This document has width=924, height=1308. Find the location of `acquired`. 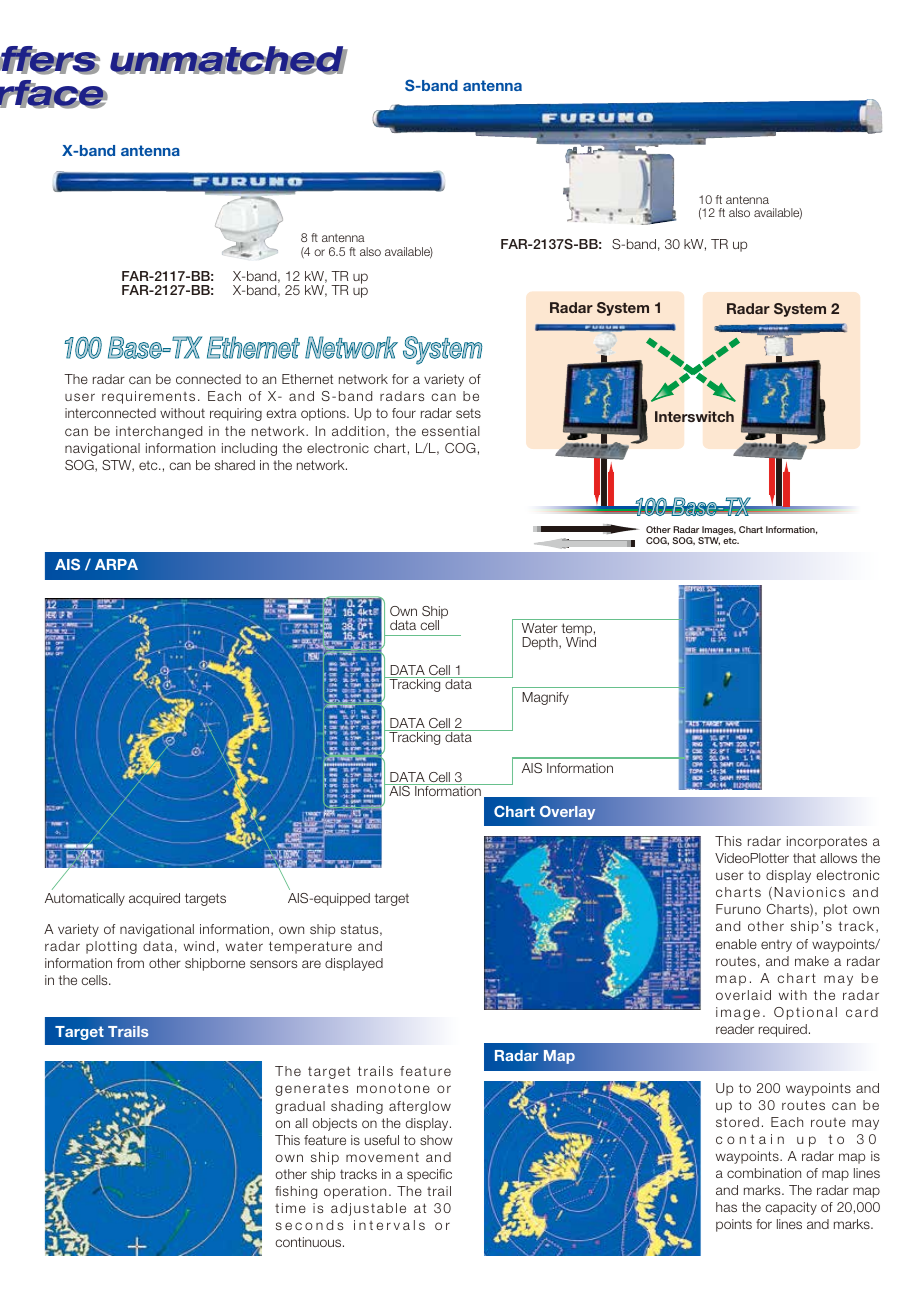

acquired is located at coordinates (154, 899).
